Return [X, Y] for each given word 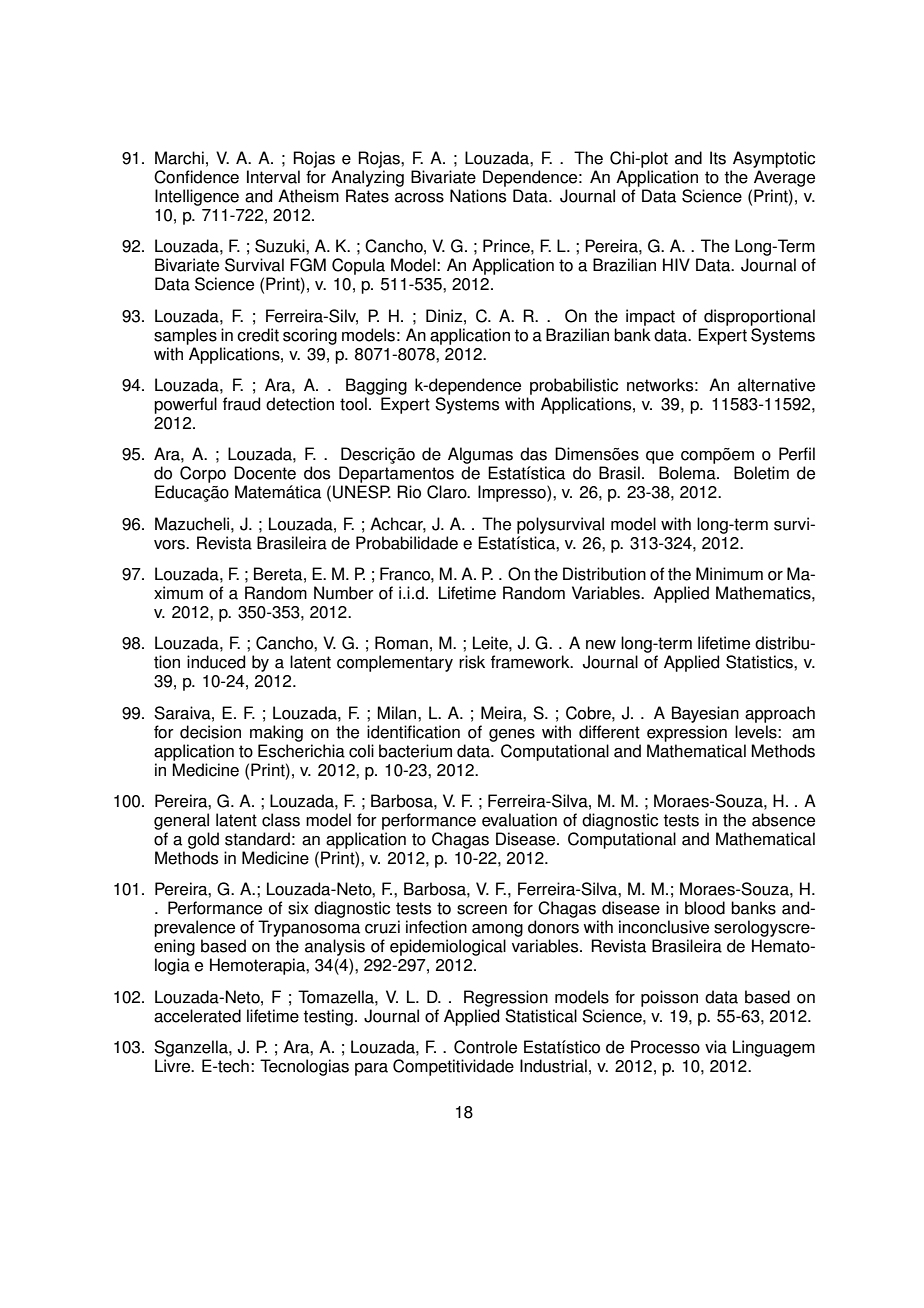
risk [472, 662]
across [419, 198]
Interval [273, 177]
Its [718, 158]
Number [344, 593]
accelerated [197, 1016]
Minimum [729, 574]
